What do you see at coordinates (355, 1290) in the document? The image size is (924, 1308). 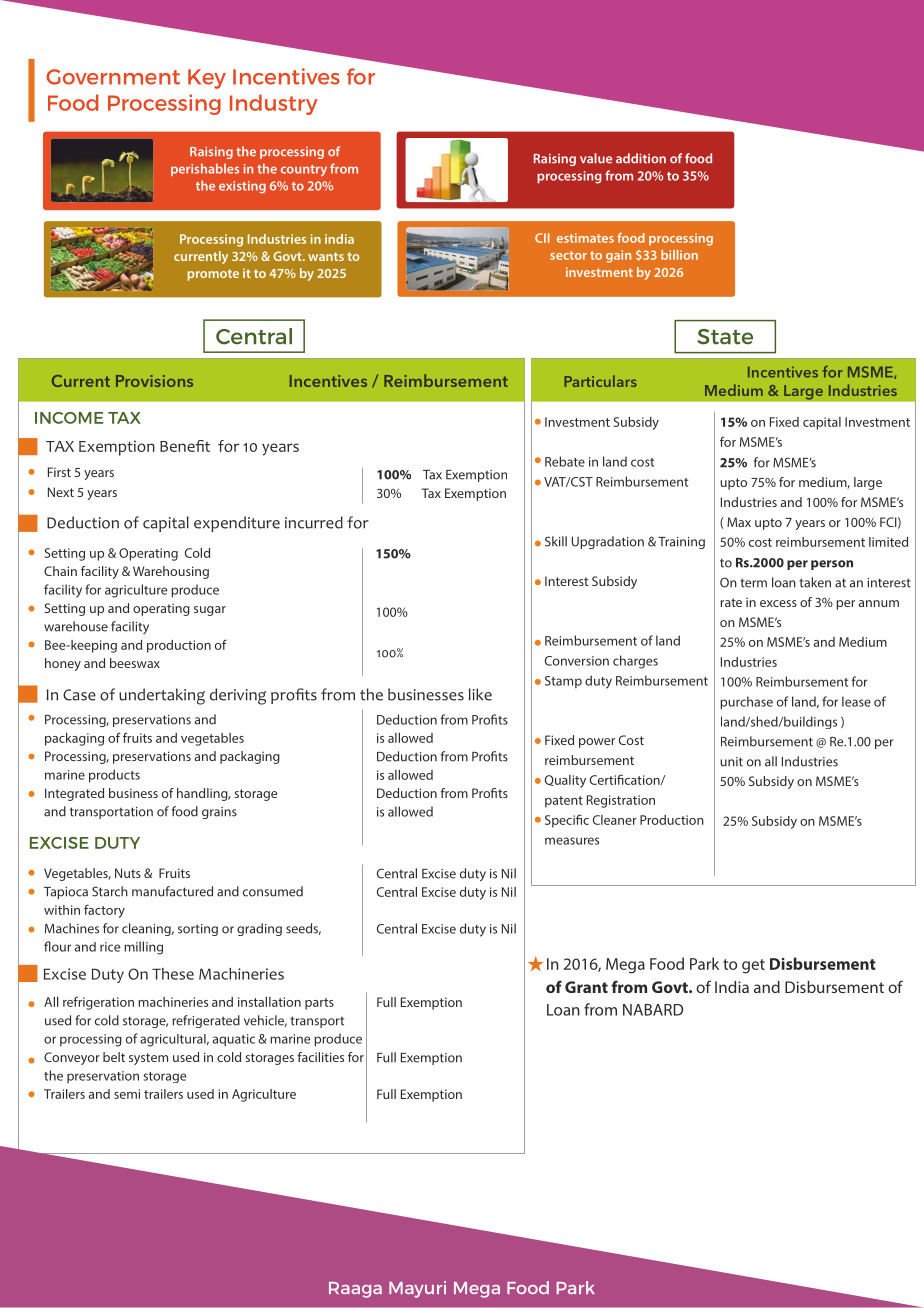 I see `Raaga` at bounding box center [355, 1290].
